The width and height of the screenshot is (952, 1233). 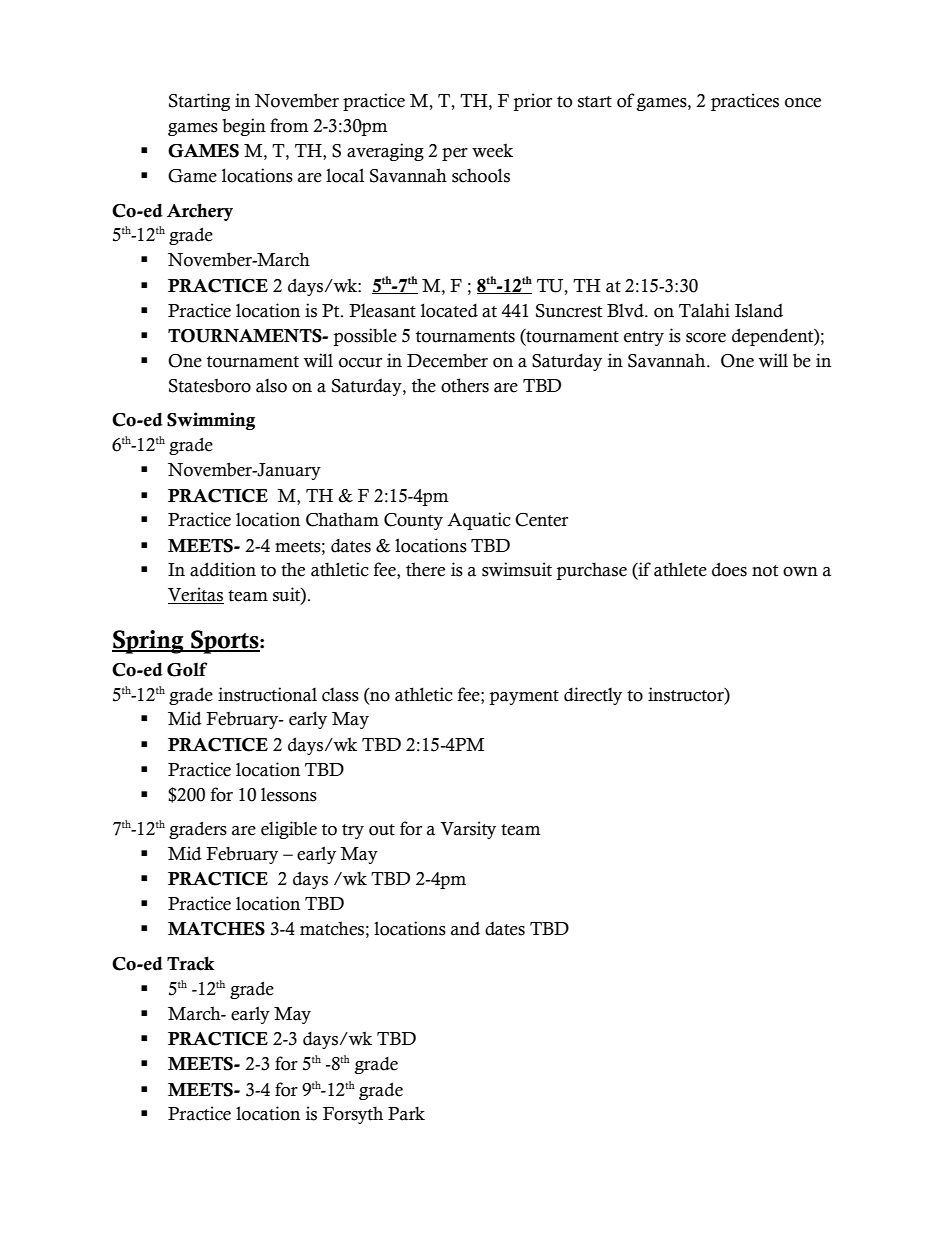 I want to click on addition, so click(x=223, y=569).
